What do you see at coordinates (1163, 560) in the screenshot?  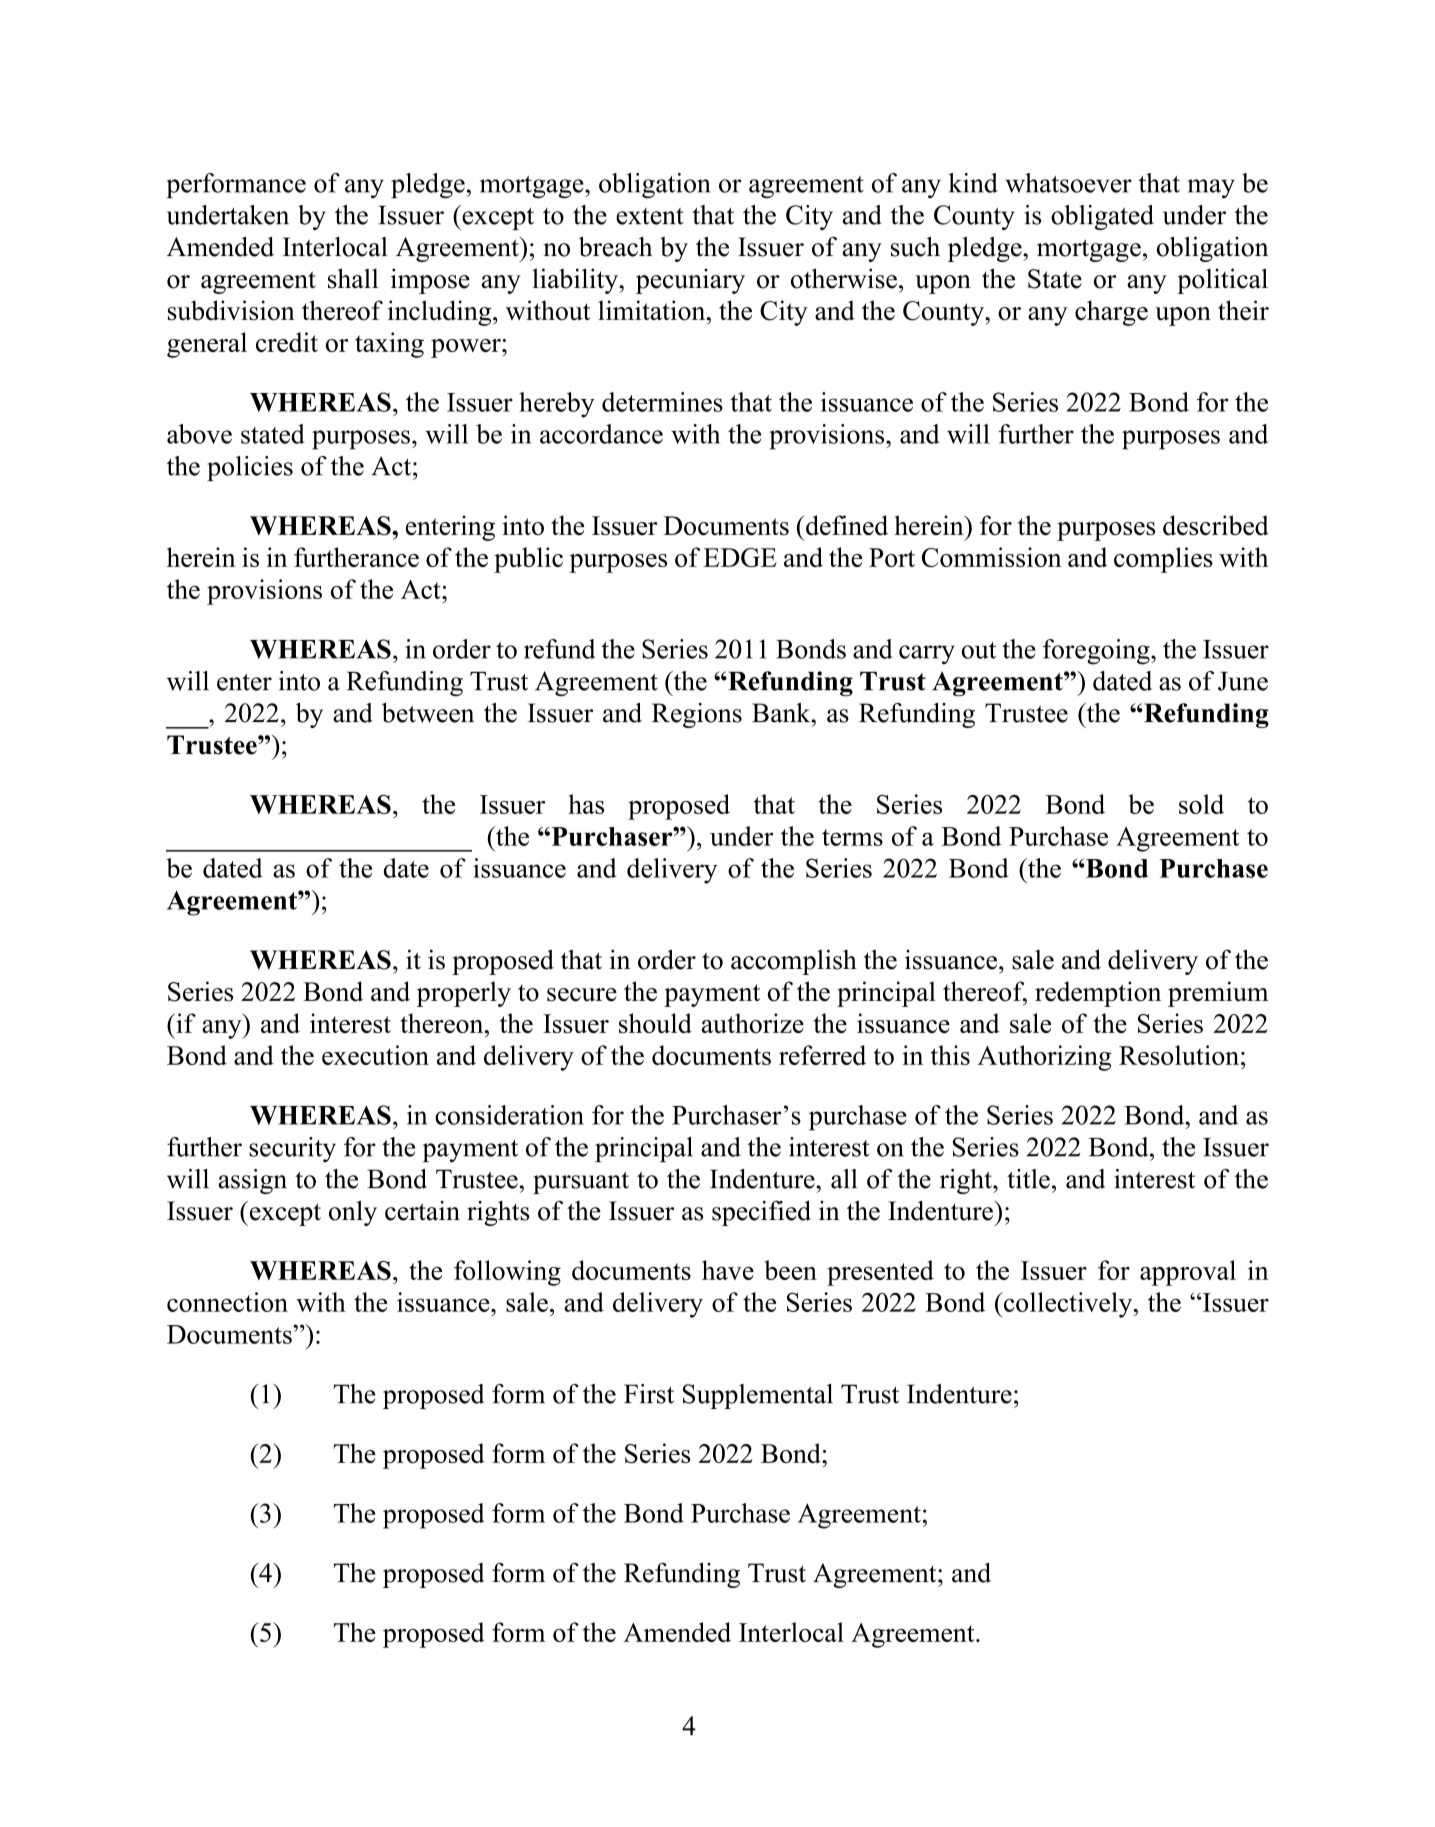 I see `complies` at bounding box center [1163, 560].
